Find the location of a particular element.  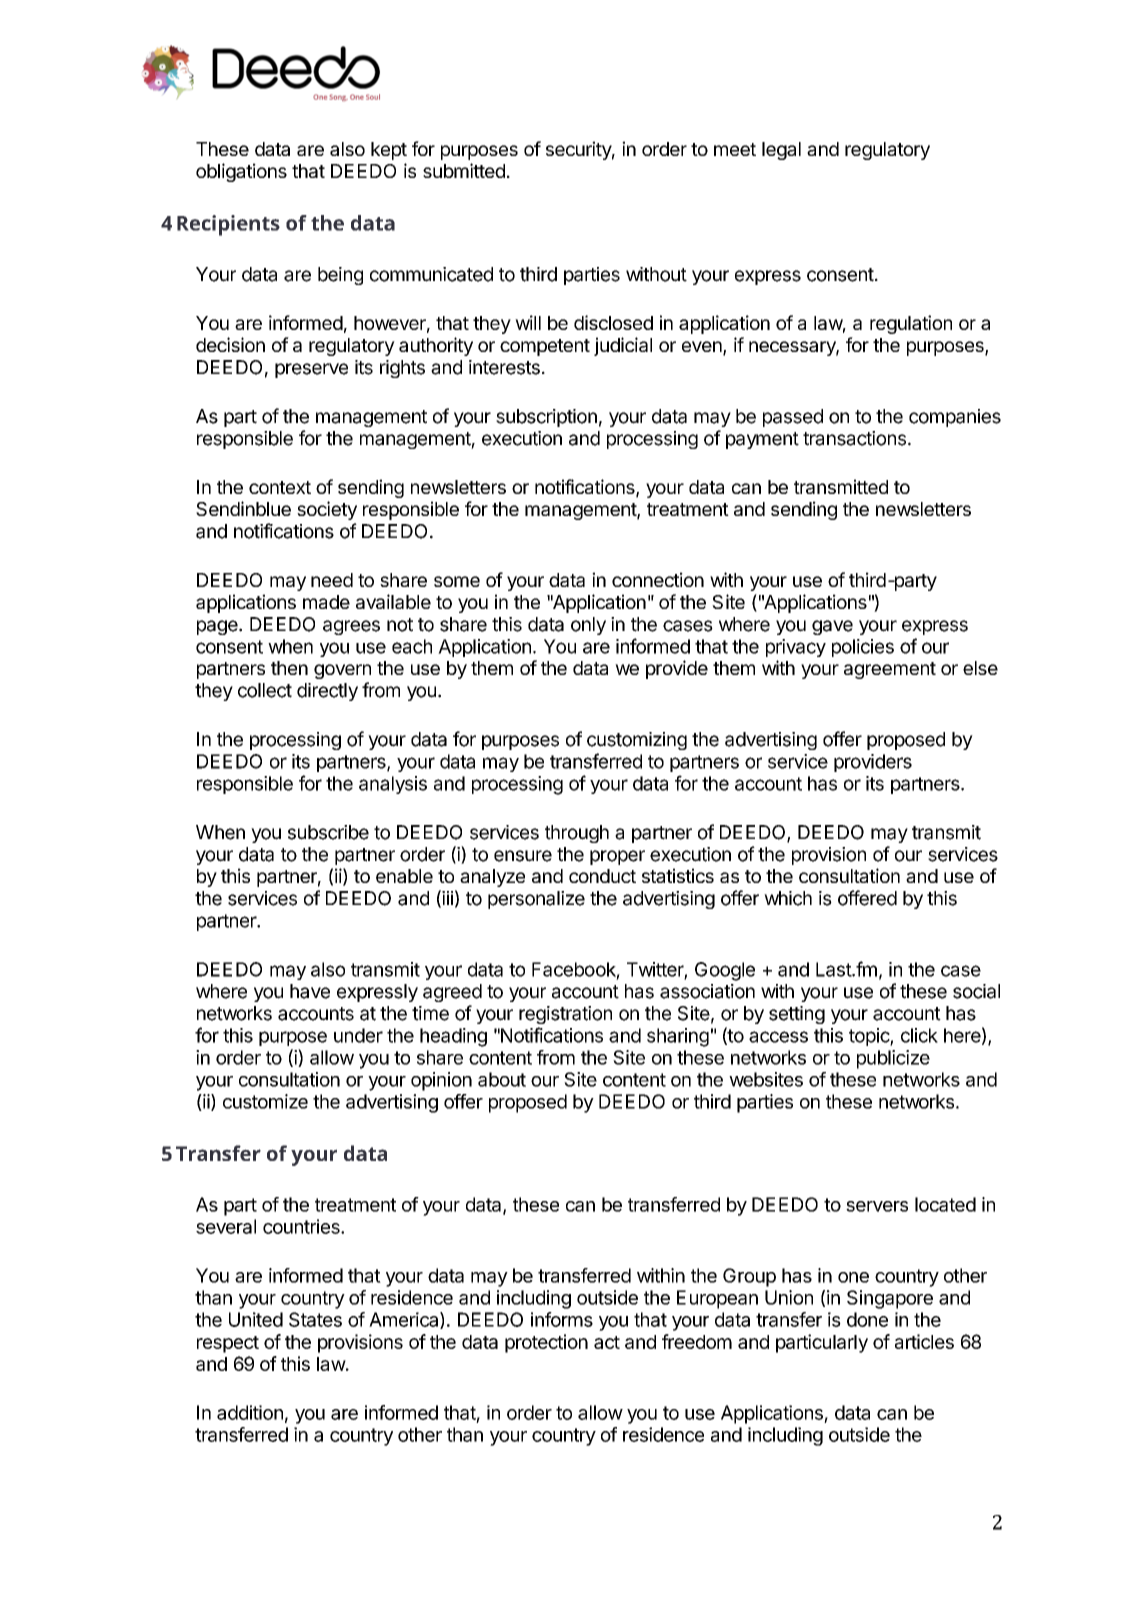

obligations is located at coordinates (241, 172).
